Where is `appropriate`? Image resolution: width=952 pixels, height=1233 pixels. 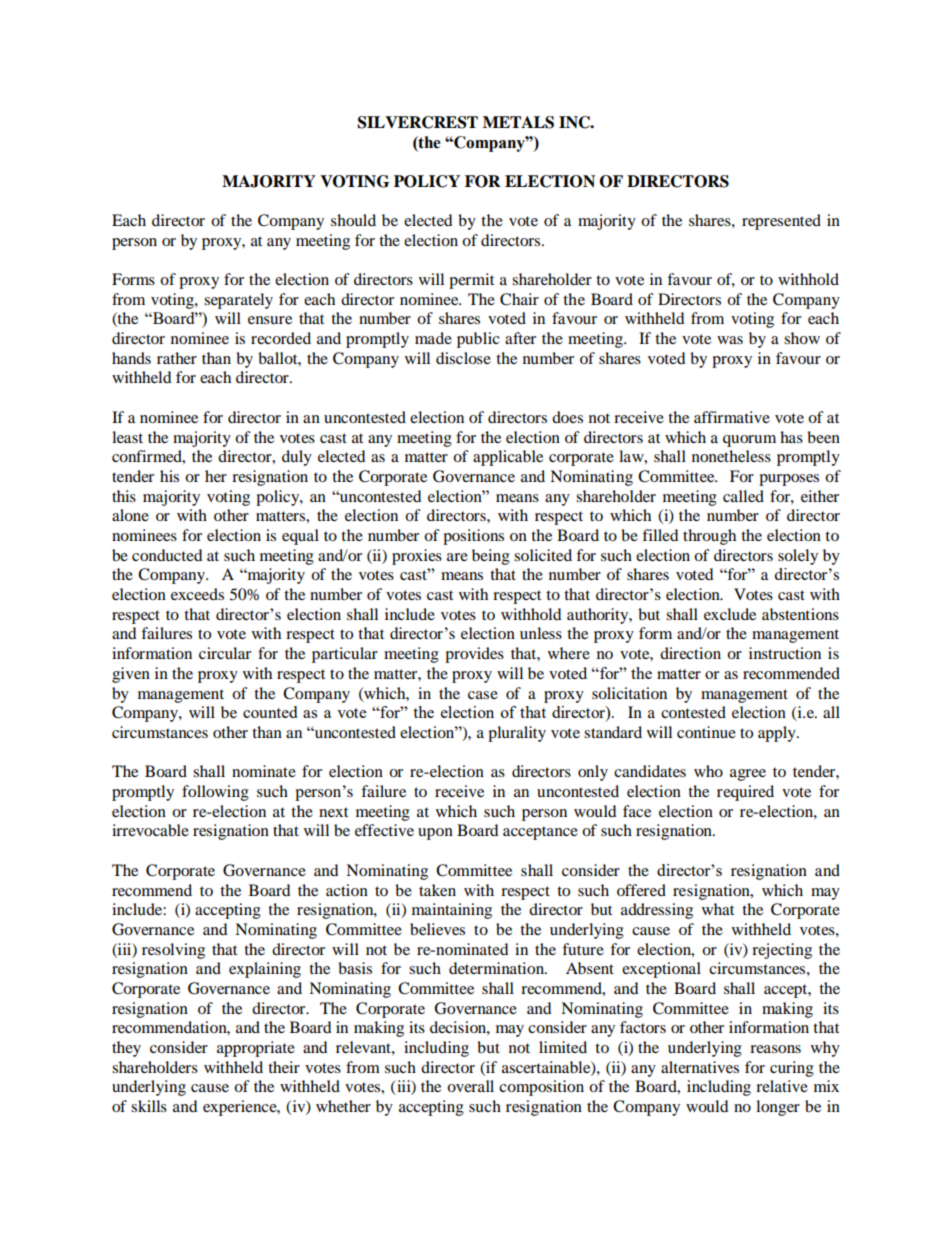
appropriate is located at coordinates (256, 1049).
